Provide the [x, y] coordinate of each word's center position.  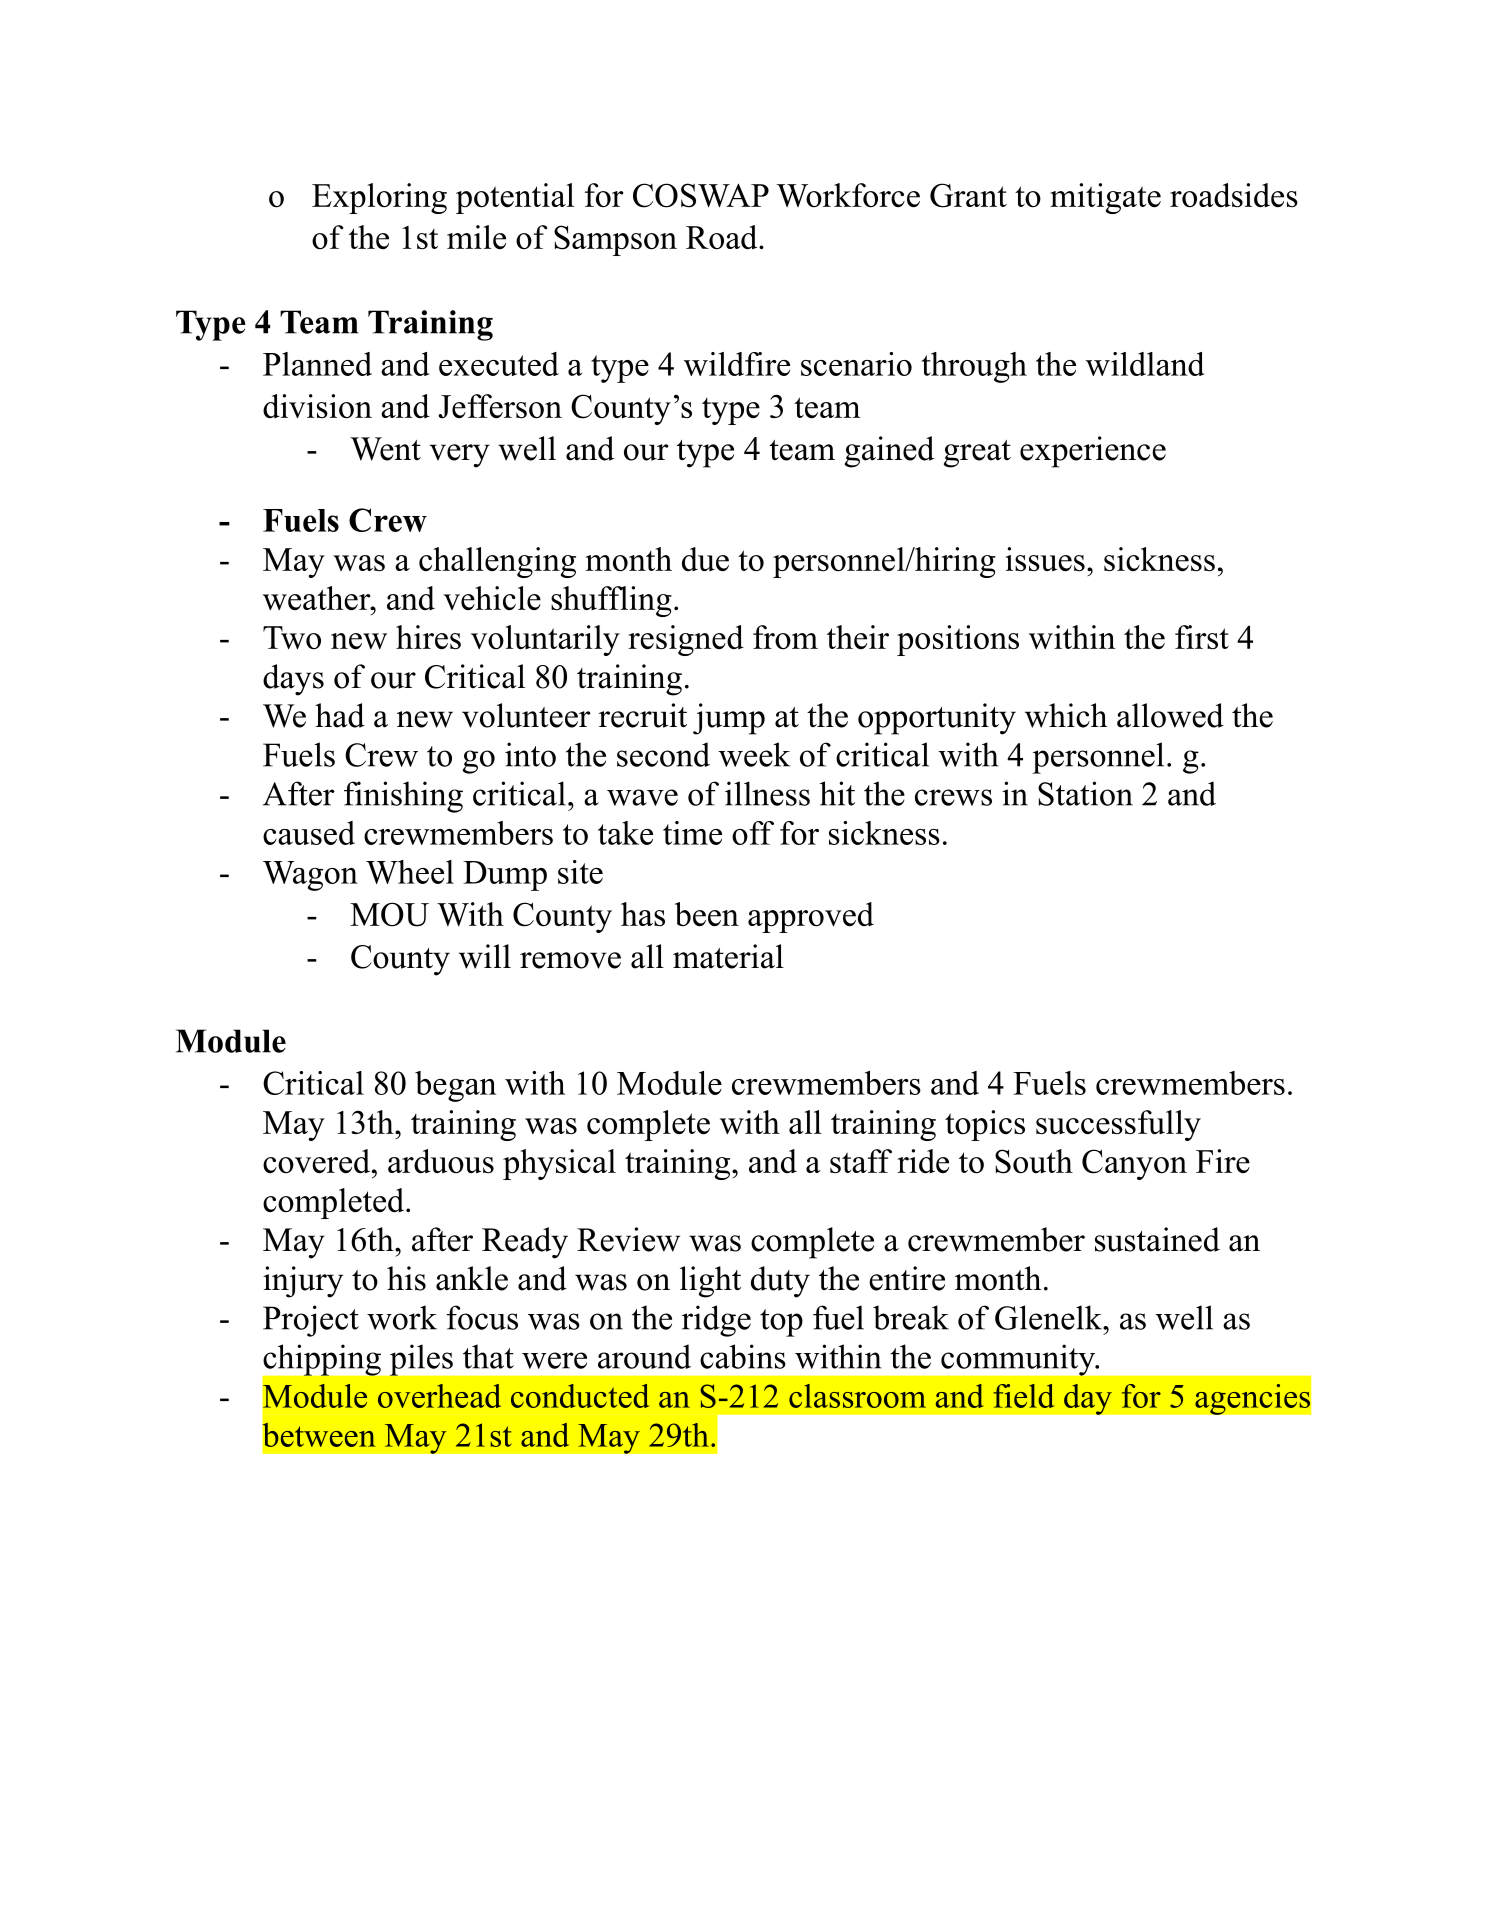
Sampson [615, 240]
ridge [716, 1321]
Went [385, 449]
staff [861, 1161]
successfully [1118, 1125]
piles [421, 1360]
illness [767, 793]
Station [1085, 793]
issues [1045, 559]
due [705, 559]
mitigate [1105, 198]
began [455, 1086]
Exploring [379, 198]
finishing [403, 797]
